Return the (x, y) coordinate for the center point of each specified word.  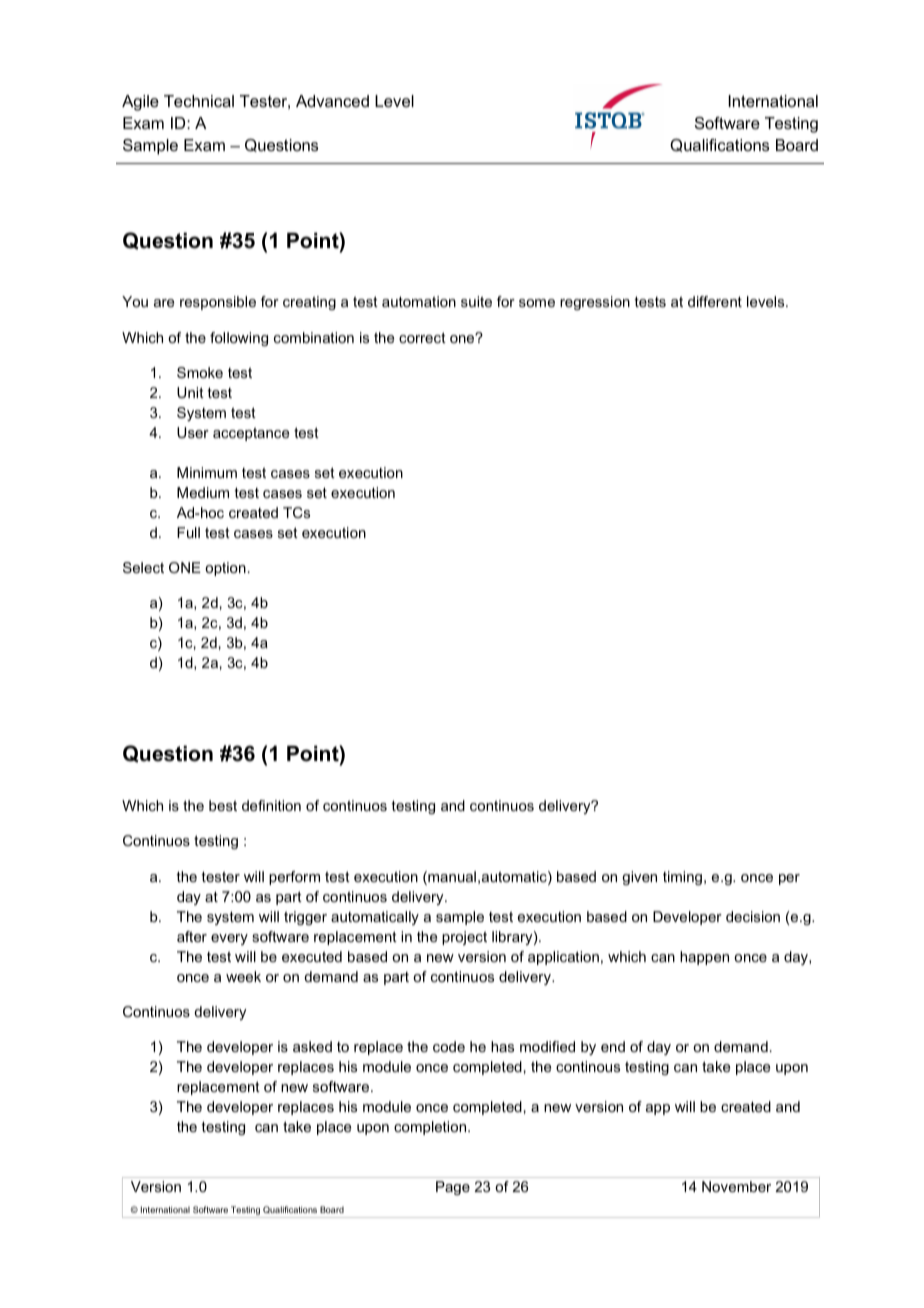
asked (312, 1046)
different (715, 301)
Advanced (332, 101)
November (736, 1186)
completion (431, 1128)
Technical (199, 101)
